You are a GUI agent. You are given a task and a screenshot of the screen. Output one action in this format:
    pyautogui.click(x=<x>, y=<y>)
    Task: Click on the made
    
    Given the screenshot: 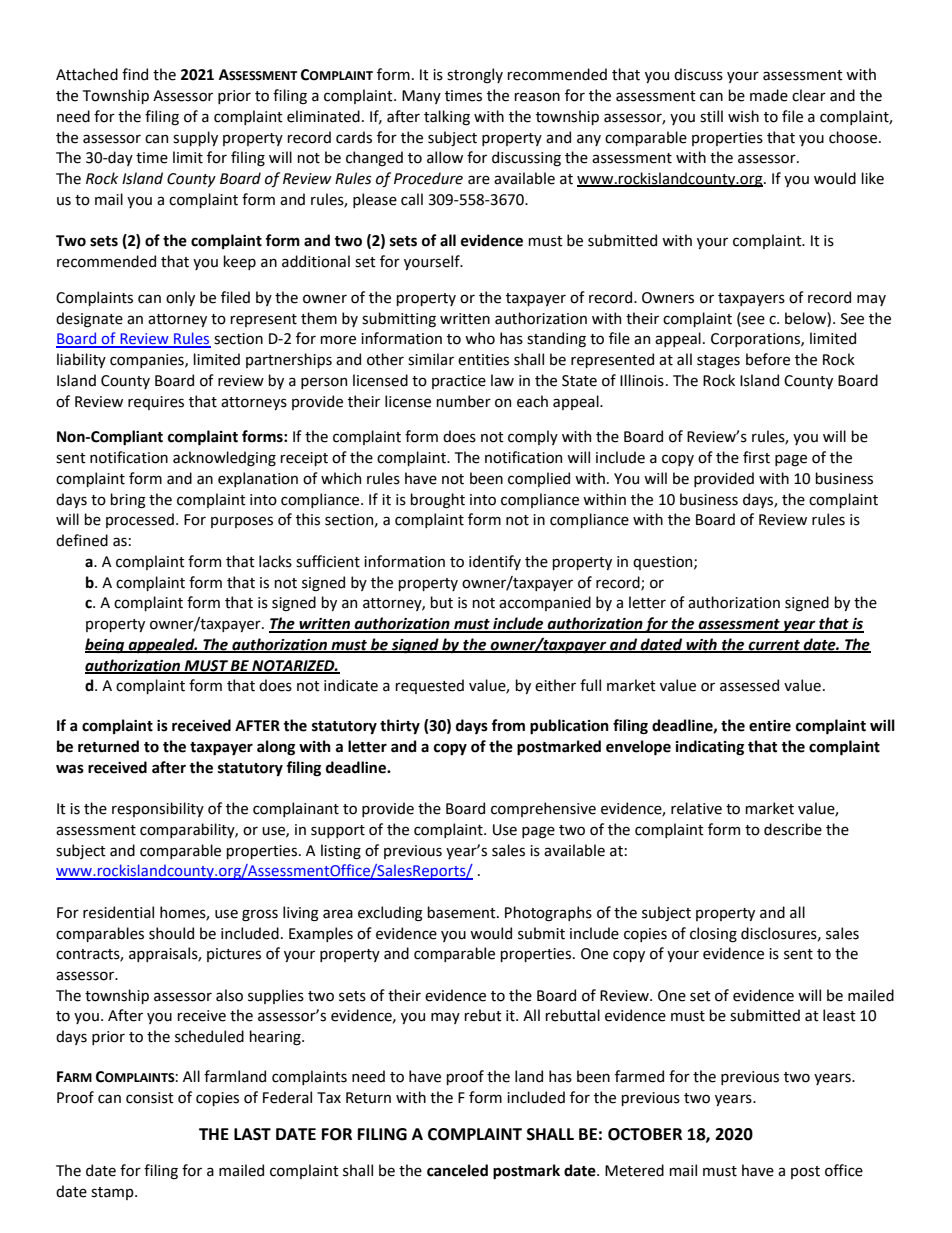 What is the action you would take?
    pyautogui.click(x=769, y=95)
